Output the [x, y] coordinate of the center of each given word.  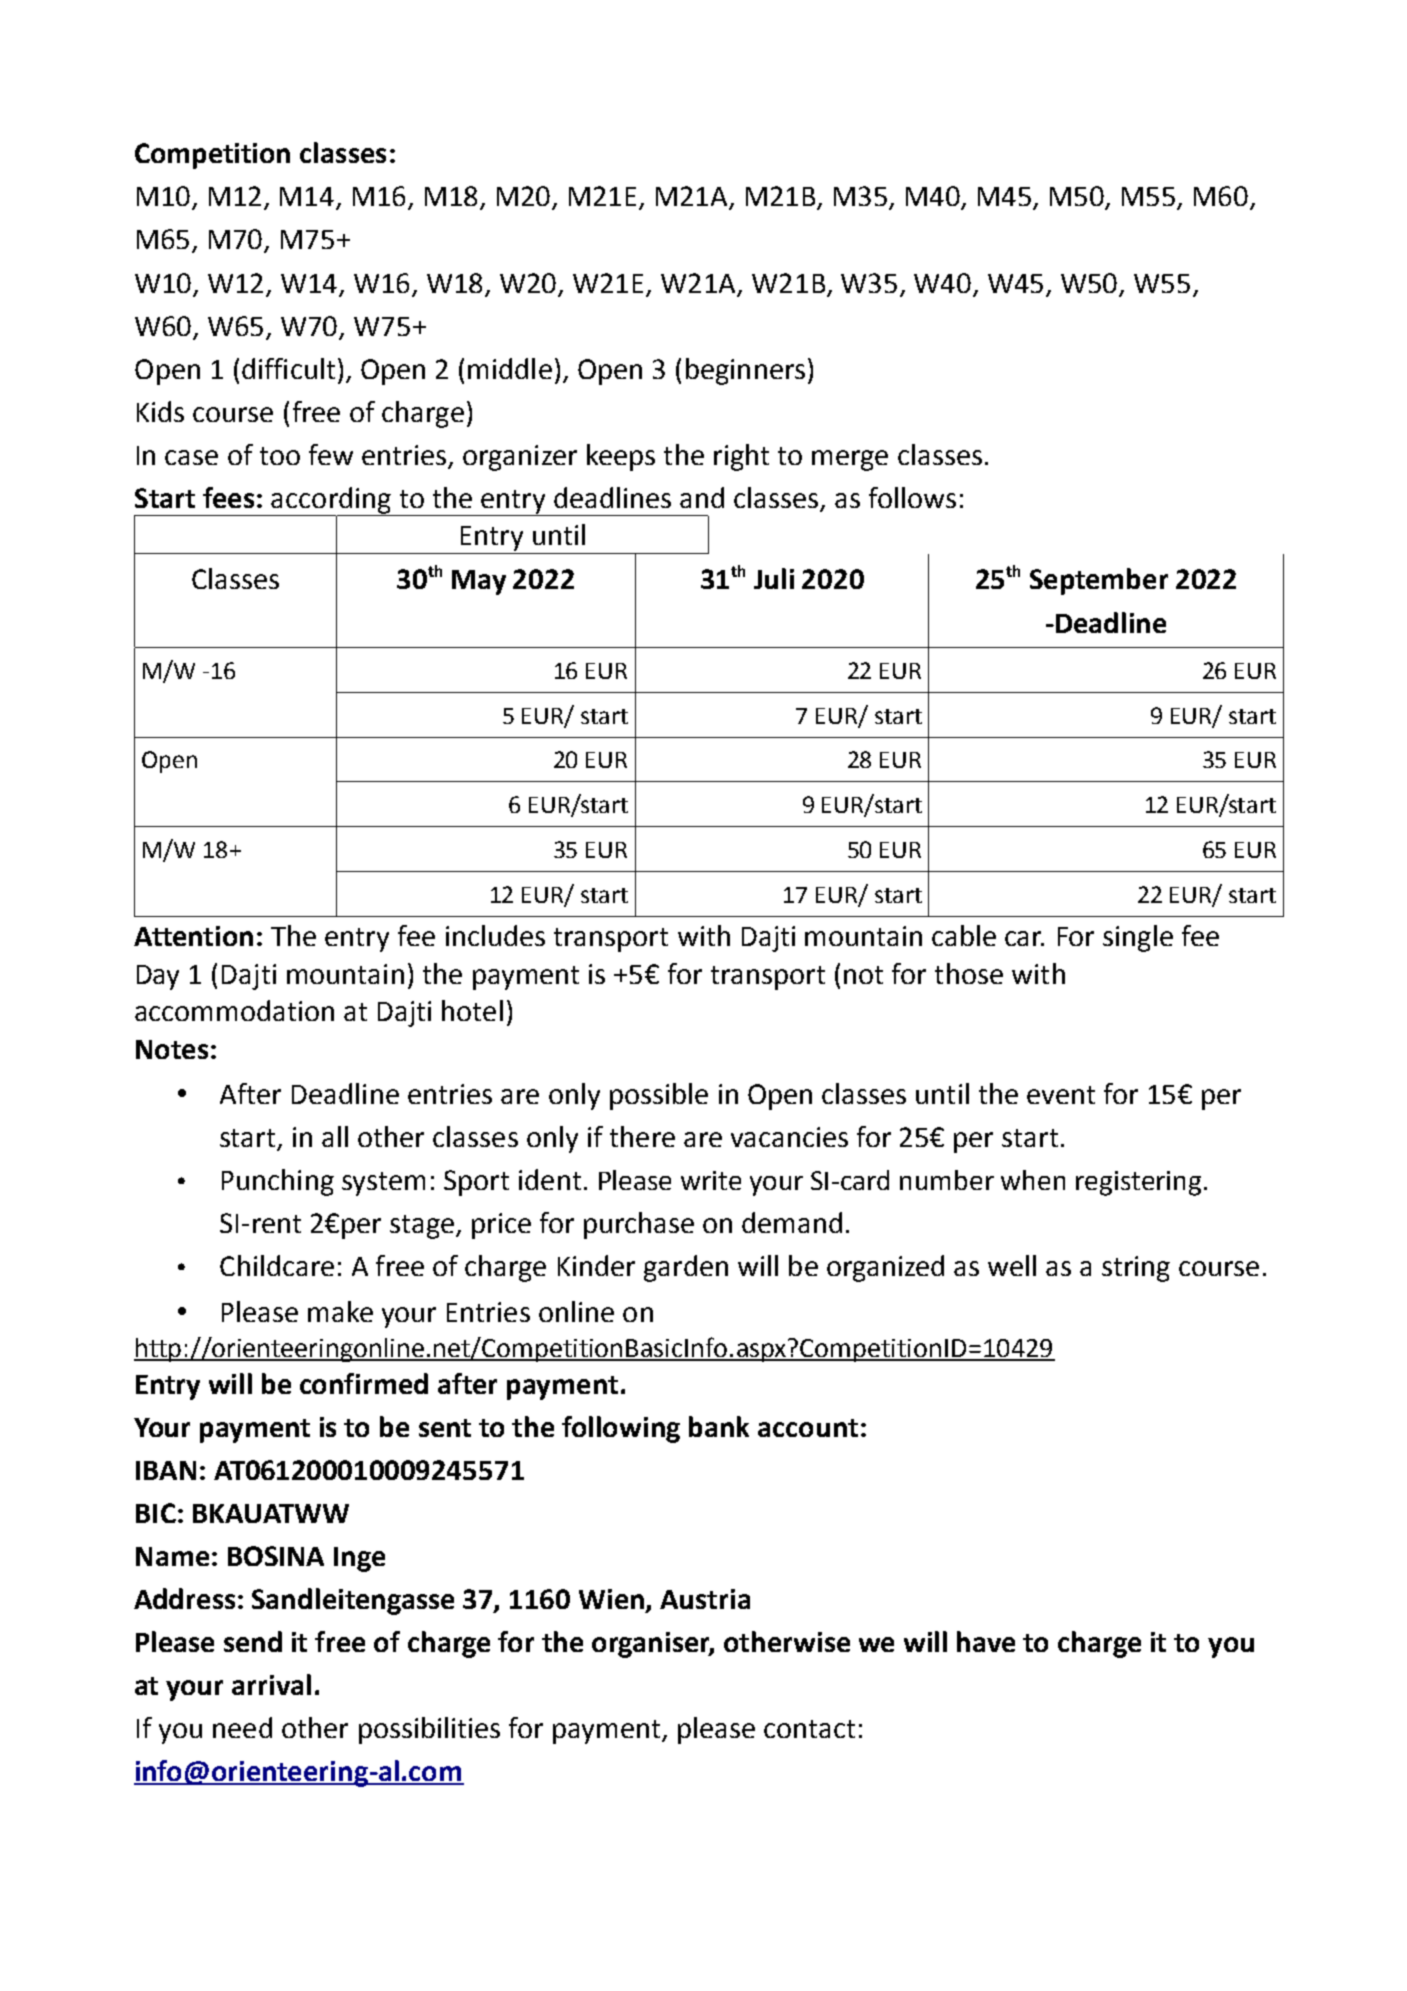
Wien [611, 1599]
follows [912, 497]
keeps [621, 457]
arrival [271, 1684]
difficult [288, 368]
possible [659, 1096]
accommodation [234, 1010]
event [1061, 1095]
